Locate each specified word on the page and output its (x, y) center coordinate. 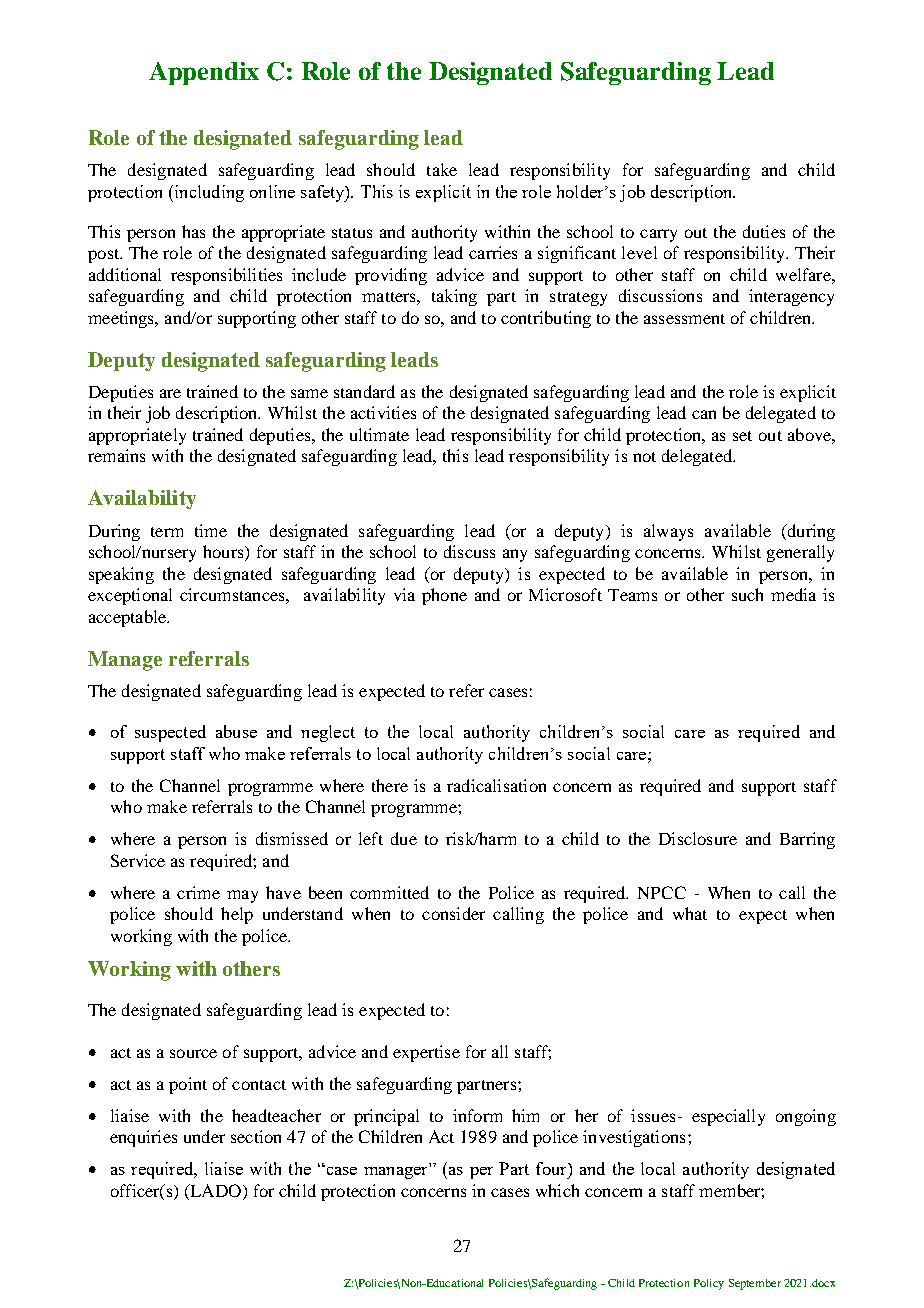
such (747, 594)
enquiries (143, 1138)
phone (444, 596)
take (442, 169)
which (557, 1190)
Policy (709, 1284)
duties (764, 231)
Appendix (204, 73)
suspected (170, 733)
